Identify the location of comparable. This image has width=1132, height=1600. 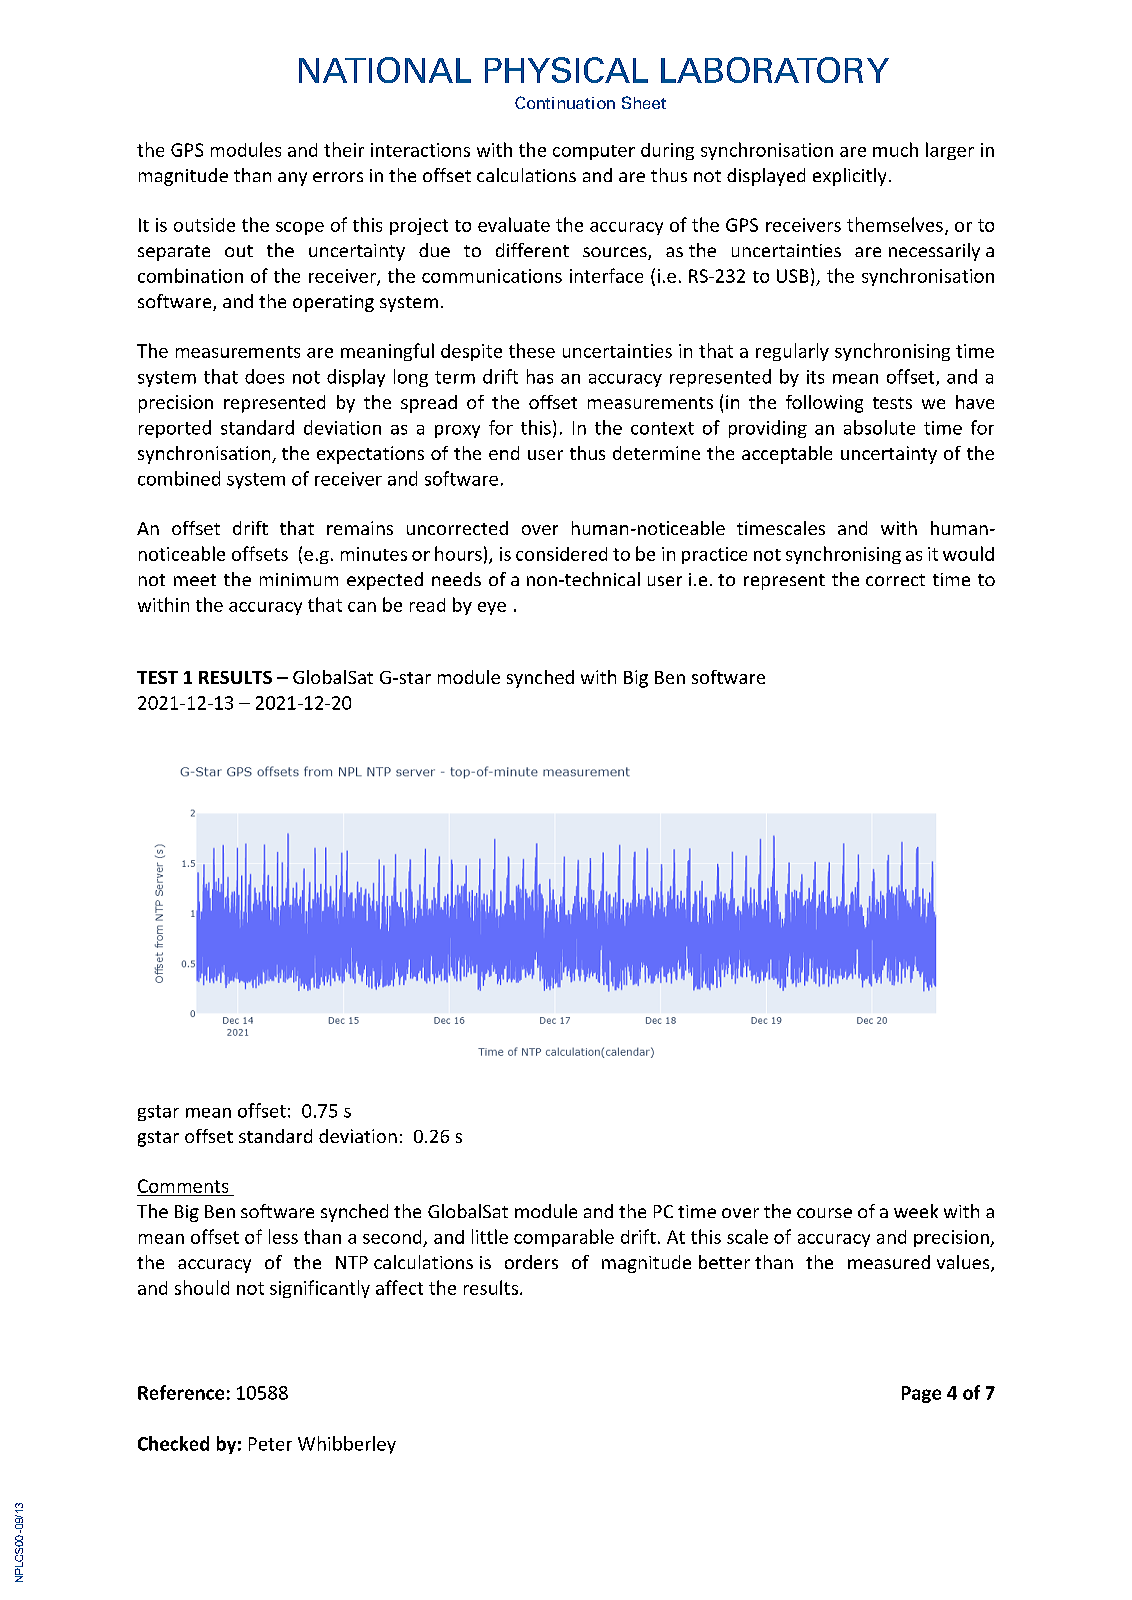
(564, 1238).
